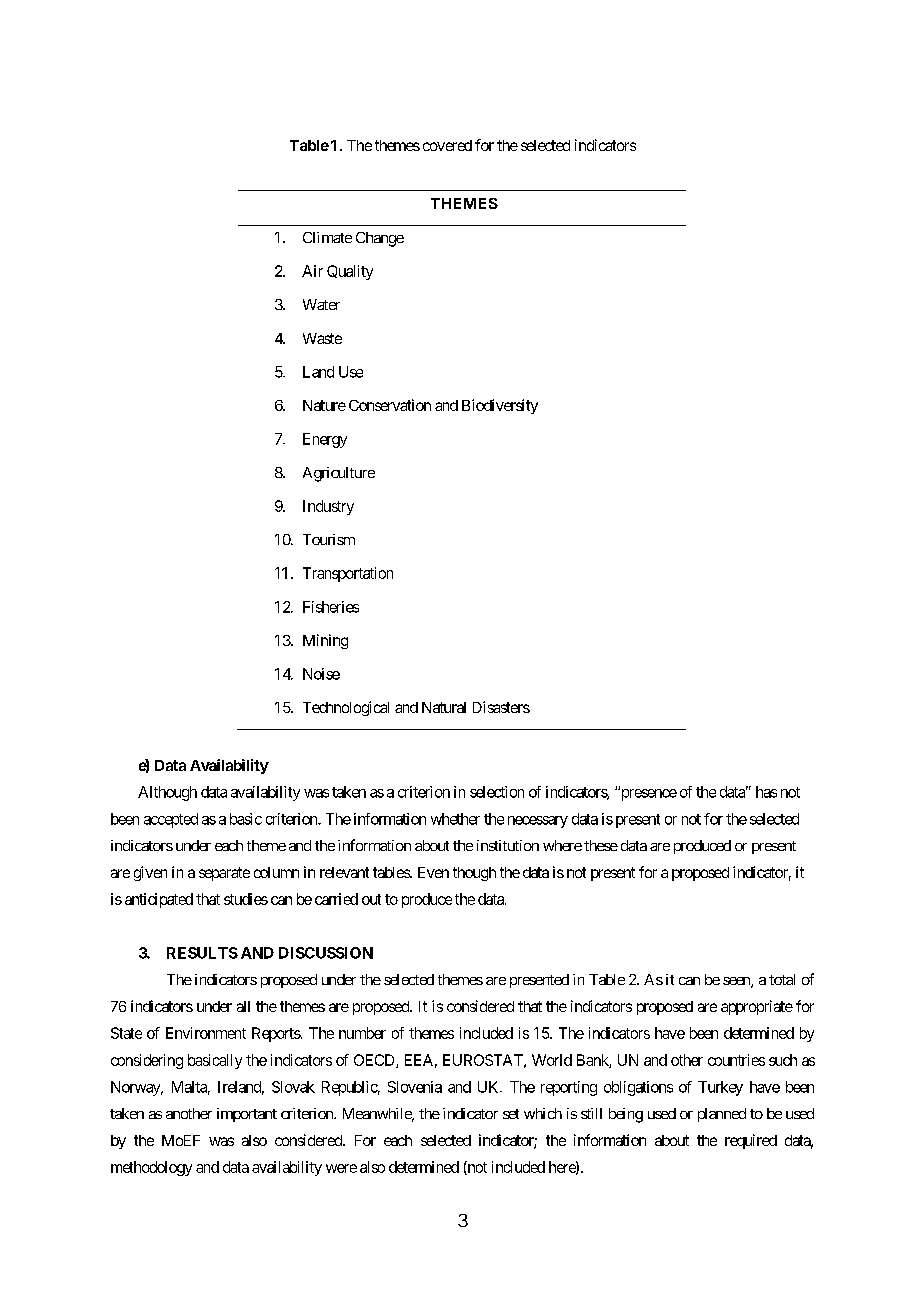 The height and width of the screenshot is (1308, 924). I want to click on covered, so click(447, 145).
